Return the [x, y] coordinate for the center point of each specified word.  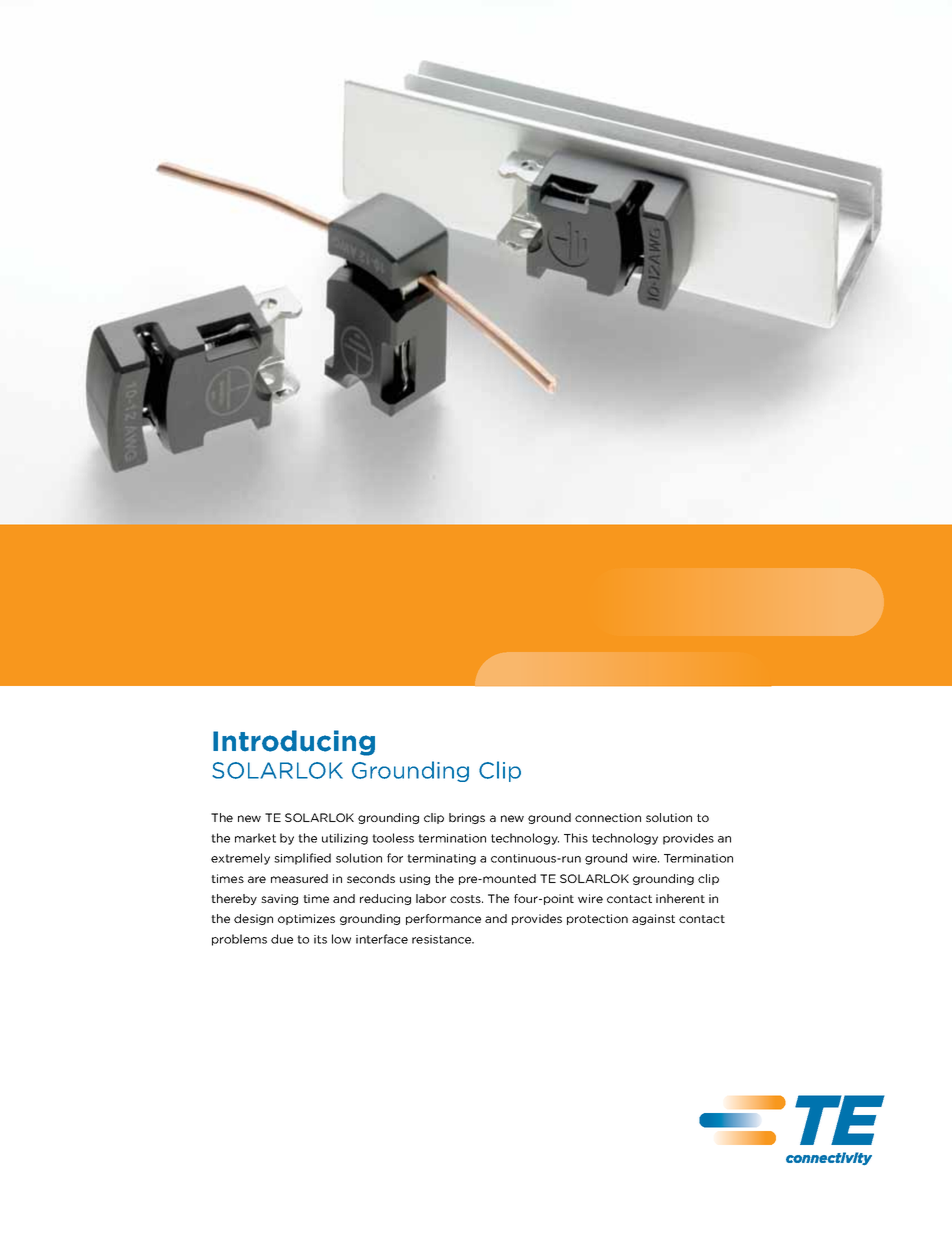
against [653, 919]
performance [443, 919]
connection [608, 817]
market [255, 838]
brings [467, 818]
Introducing [294, 743]
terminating [441, 859]
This [576, 838]
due [282, 939]
